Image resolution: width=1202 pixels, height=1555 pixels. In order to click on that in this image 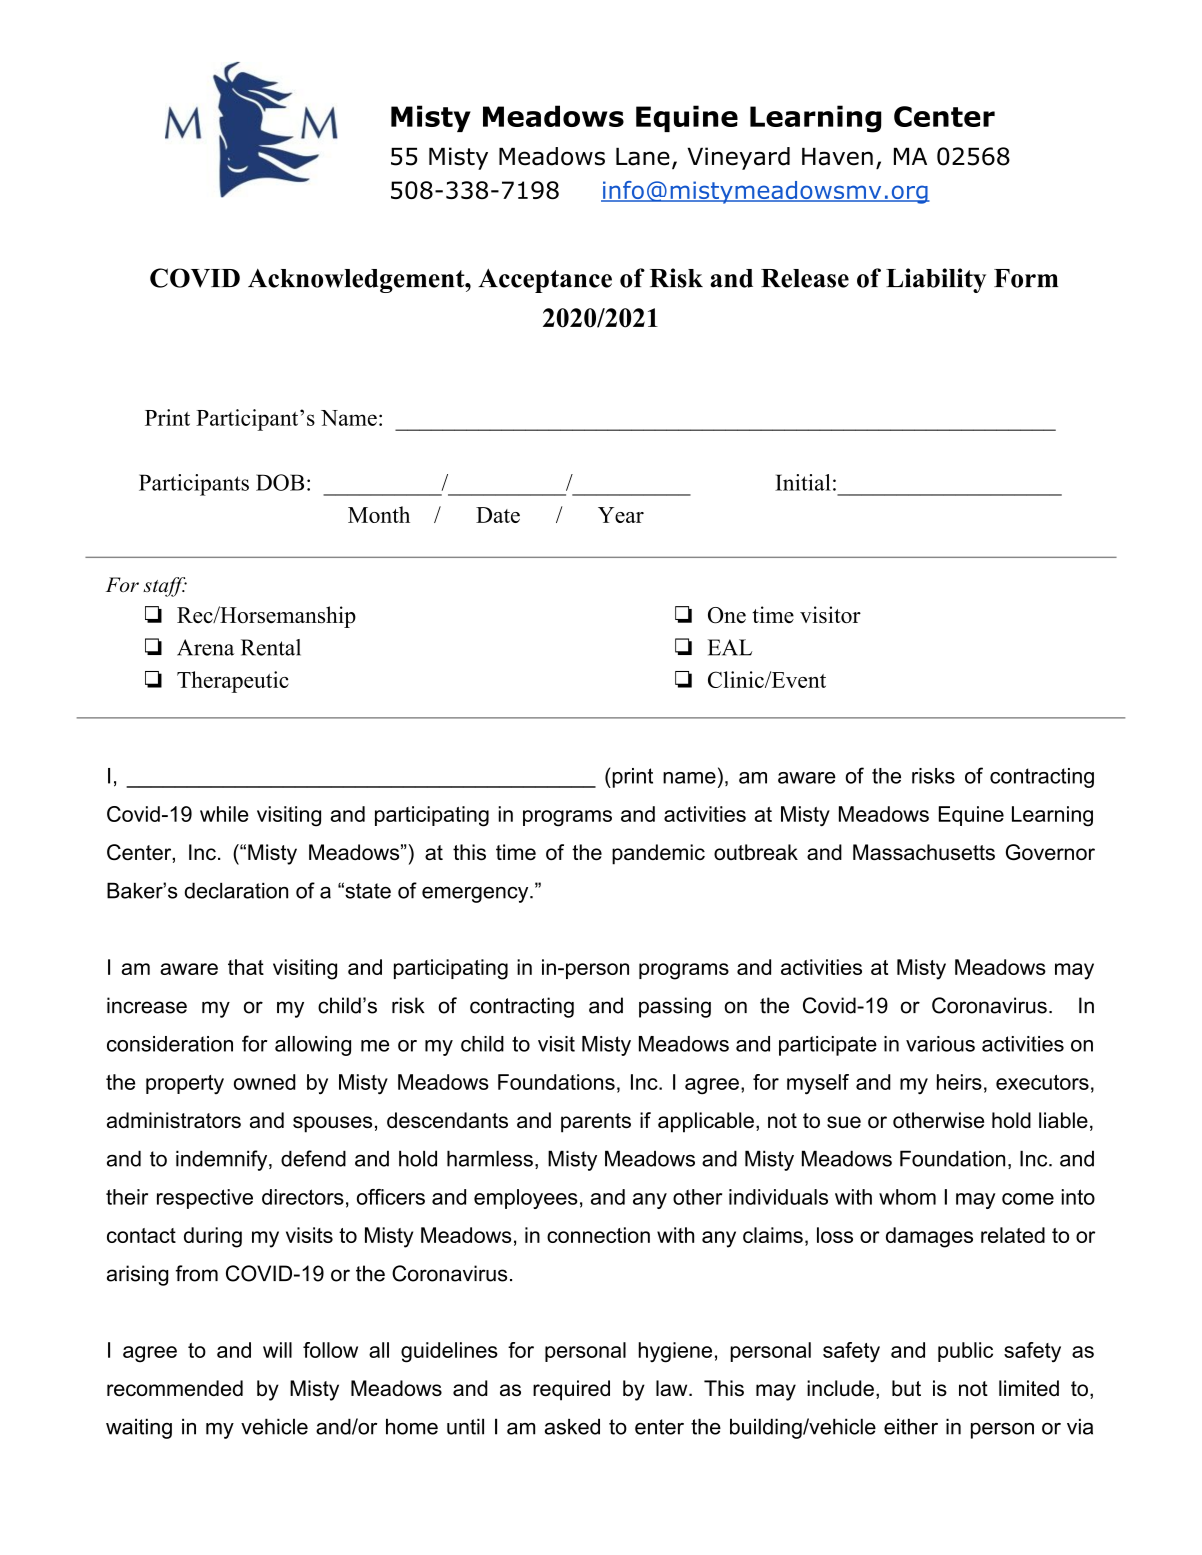, I will do `click(246, 967)`.
